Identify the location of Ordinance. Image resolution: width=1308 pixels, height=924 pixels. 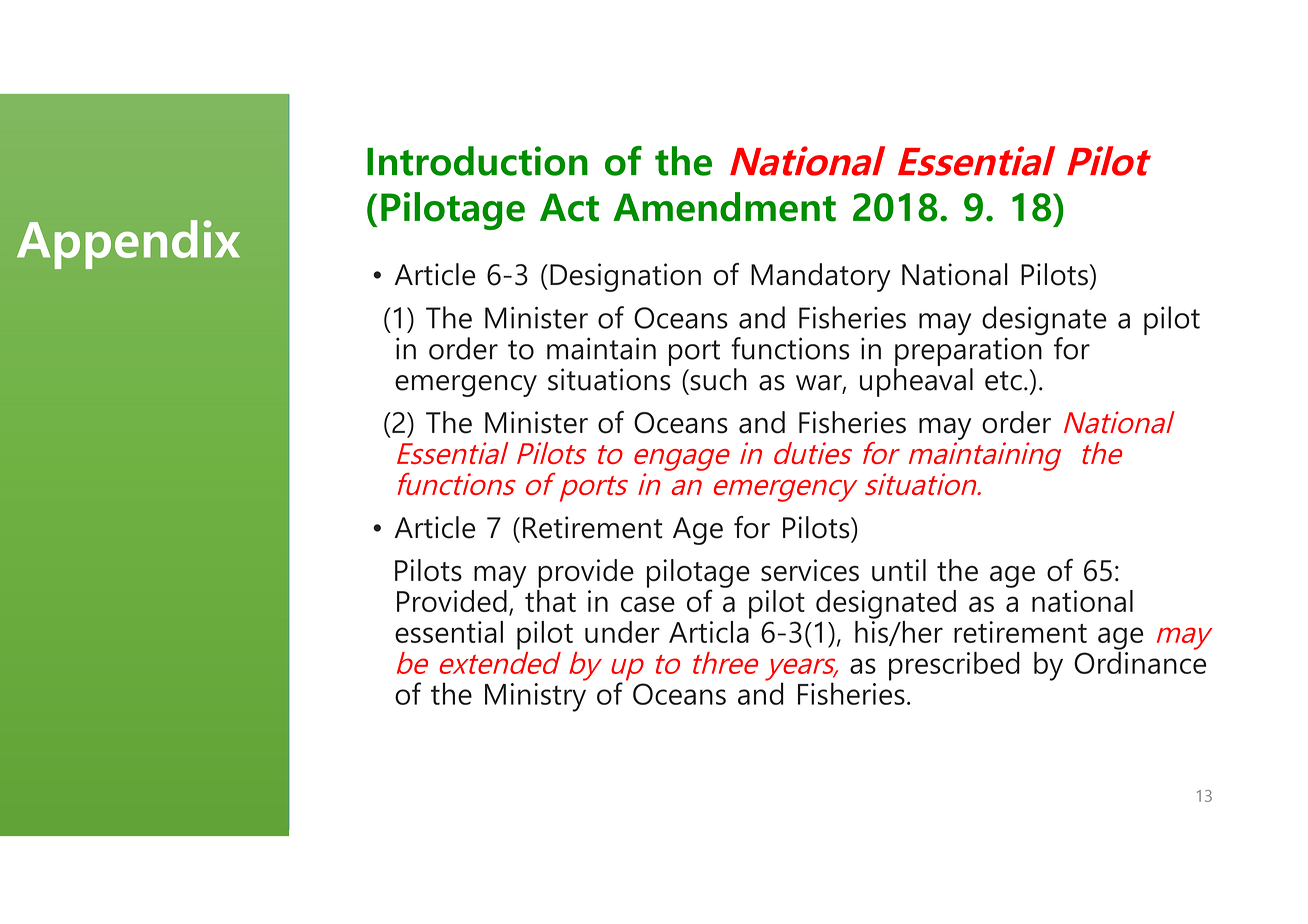
(1140, 661).
